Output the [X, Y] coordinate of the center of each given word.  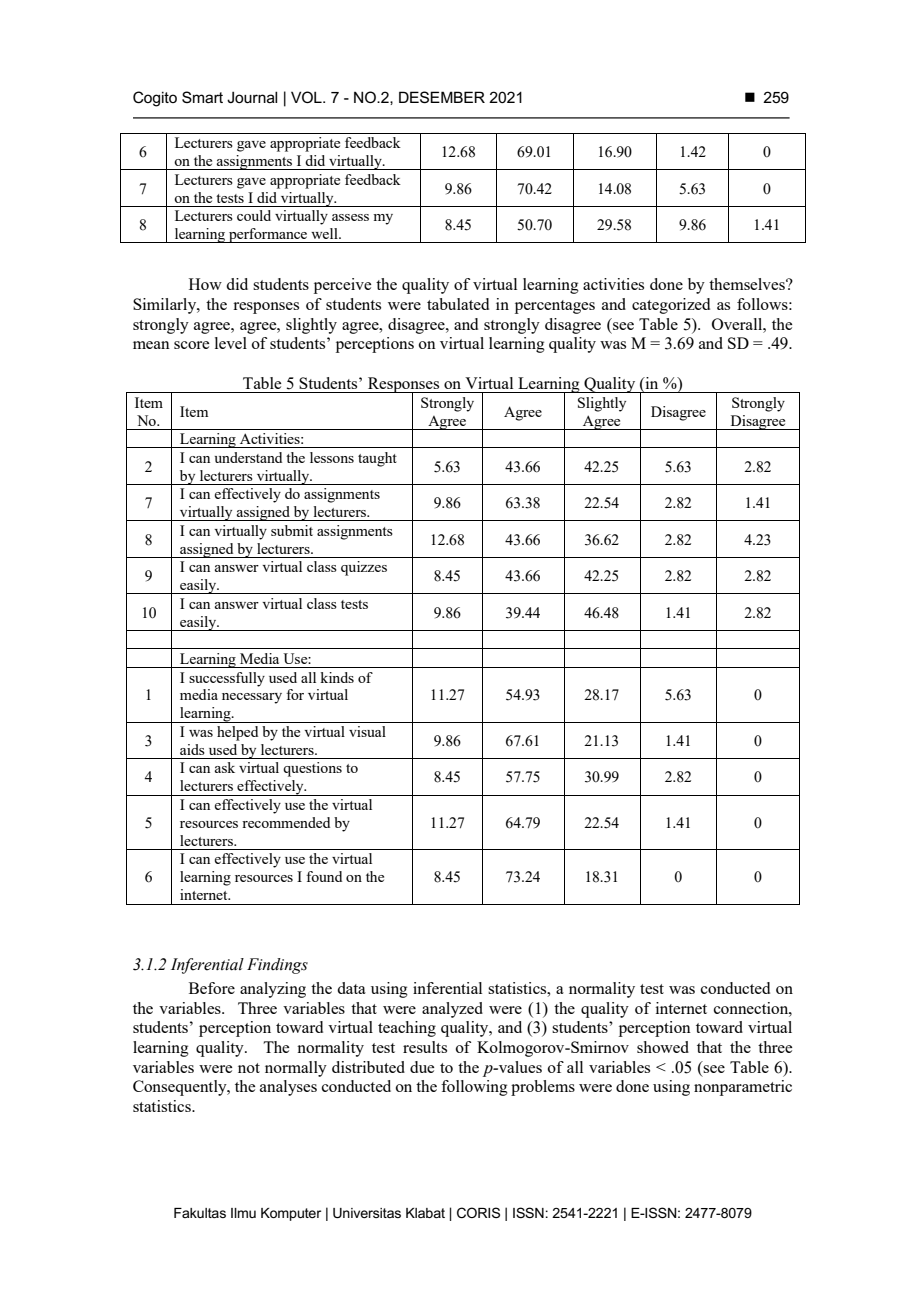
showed [663, 1047]
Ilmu [243, 1213]
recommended [286, 822]
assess [350, 217]
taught [377, 459]
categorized [671, 306]
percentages [555, 307]
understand [248, 457]
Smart [202, 97]
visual [367, 731]
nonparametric [743, 1088]
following [474, 1088]
